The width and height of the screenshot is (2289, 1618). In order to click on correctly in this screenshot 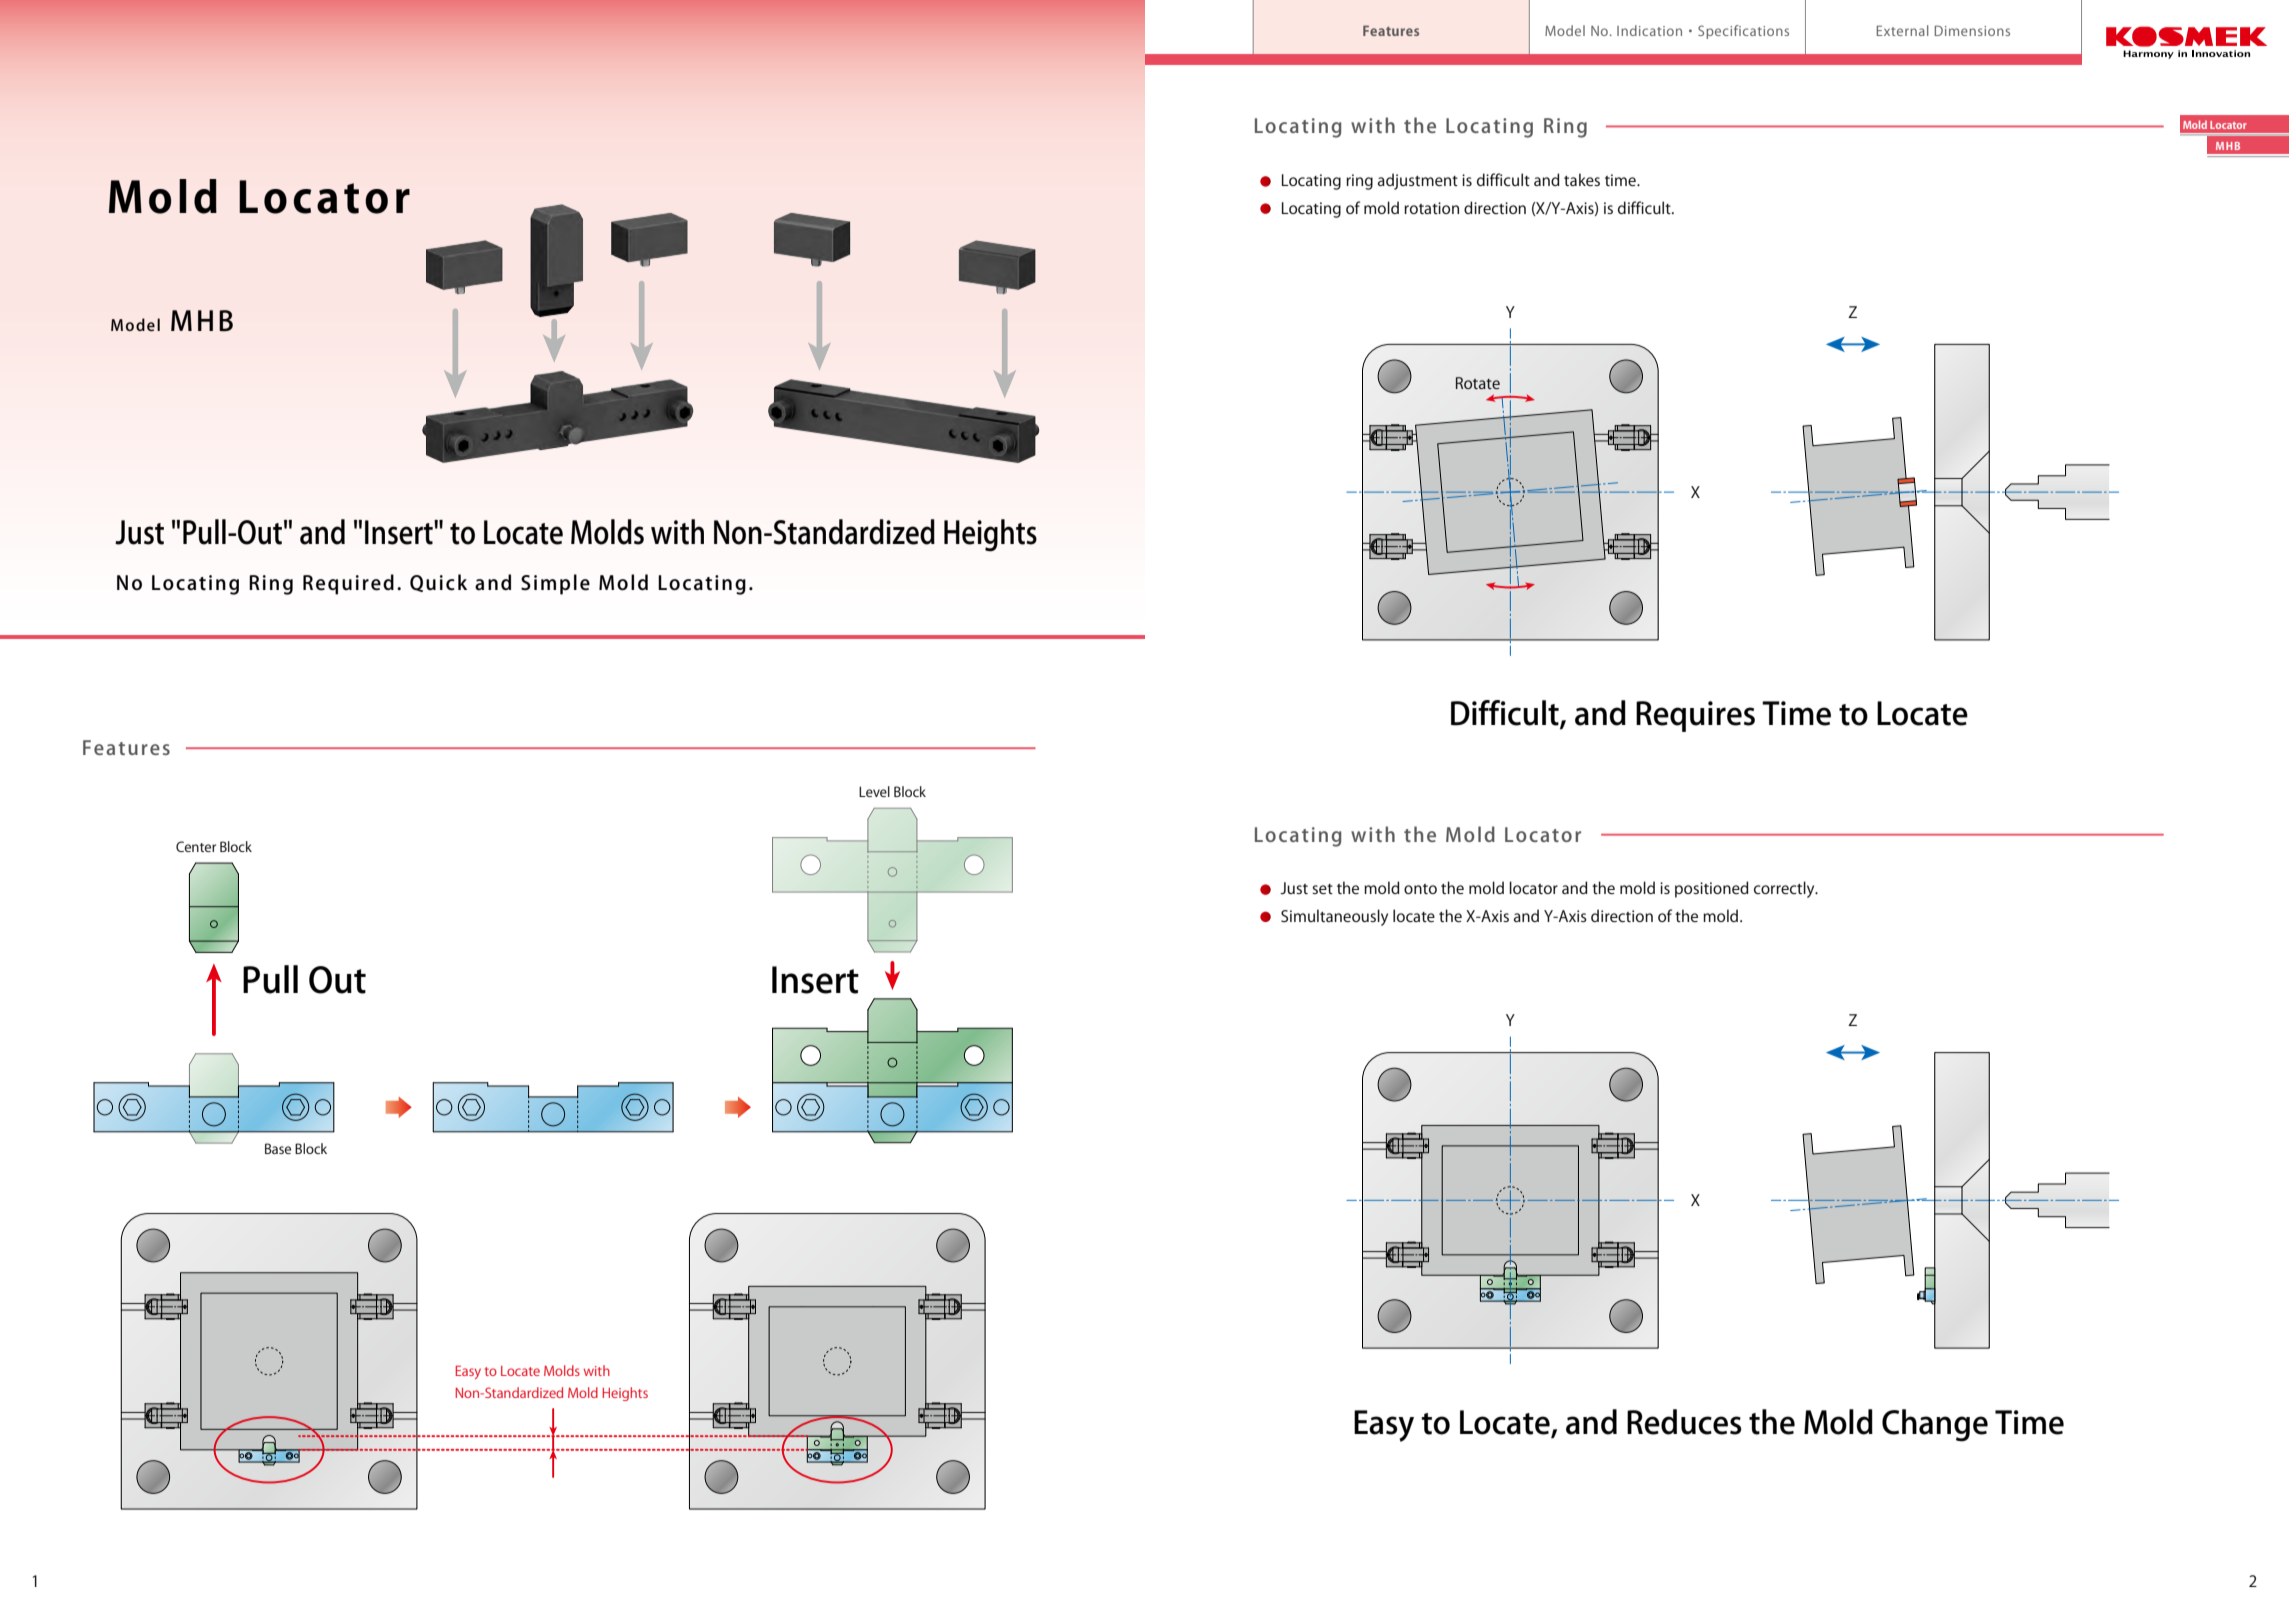, I will do `click(1785, 889)`.
